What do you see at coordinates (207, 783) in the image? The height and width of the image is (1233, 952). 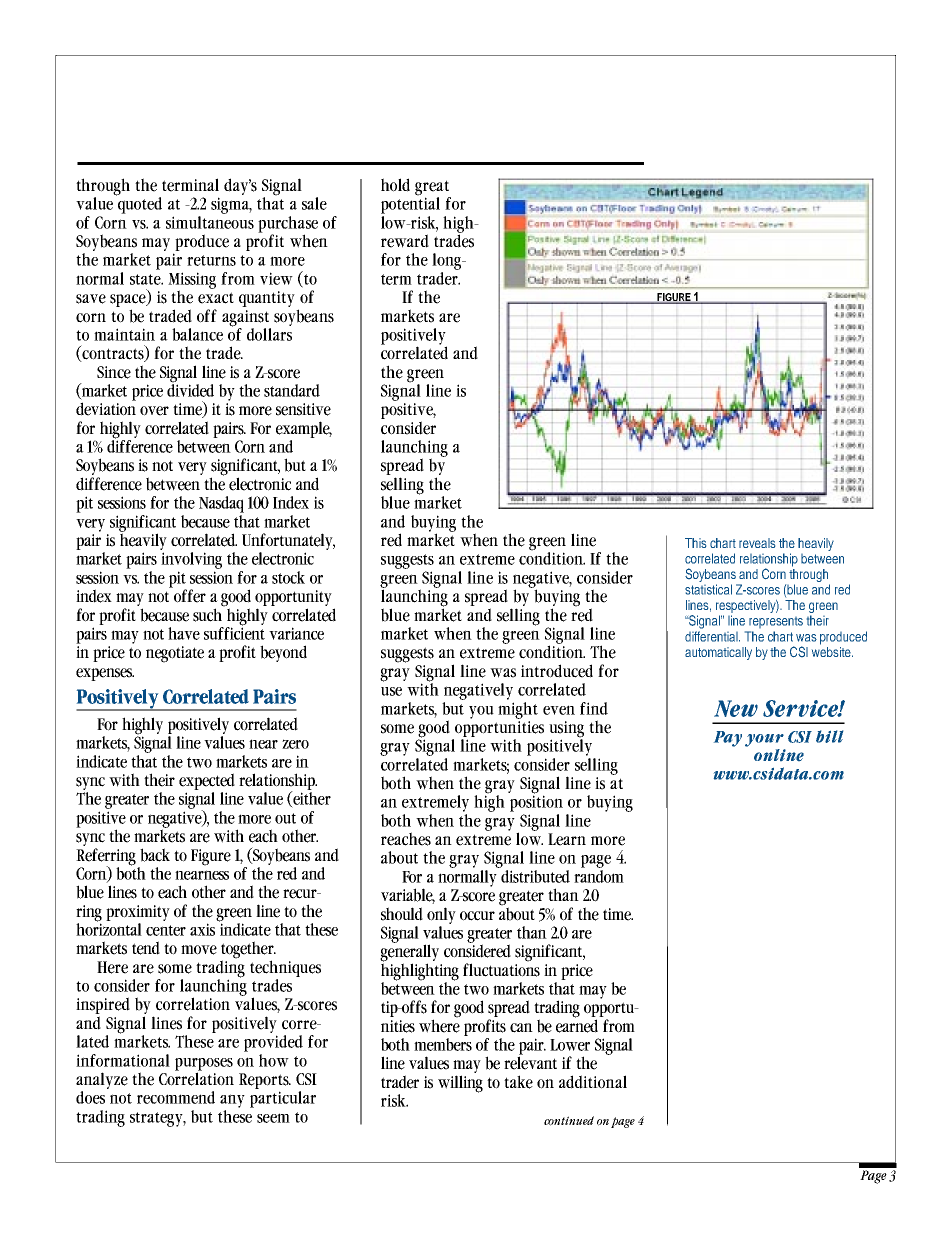 I see `expected` at bounding box center [207, 783].
